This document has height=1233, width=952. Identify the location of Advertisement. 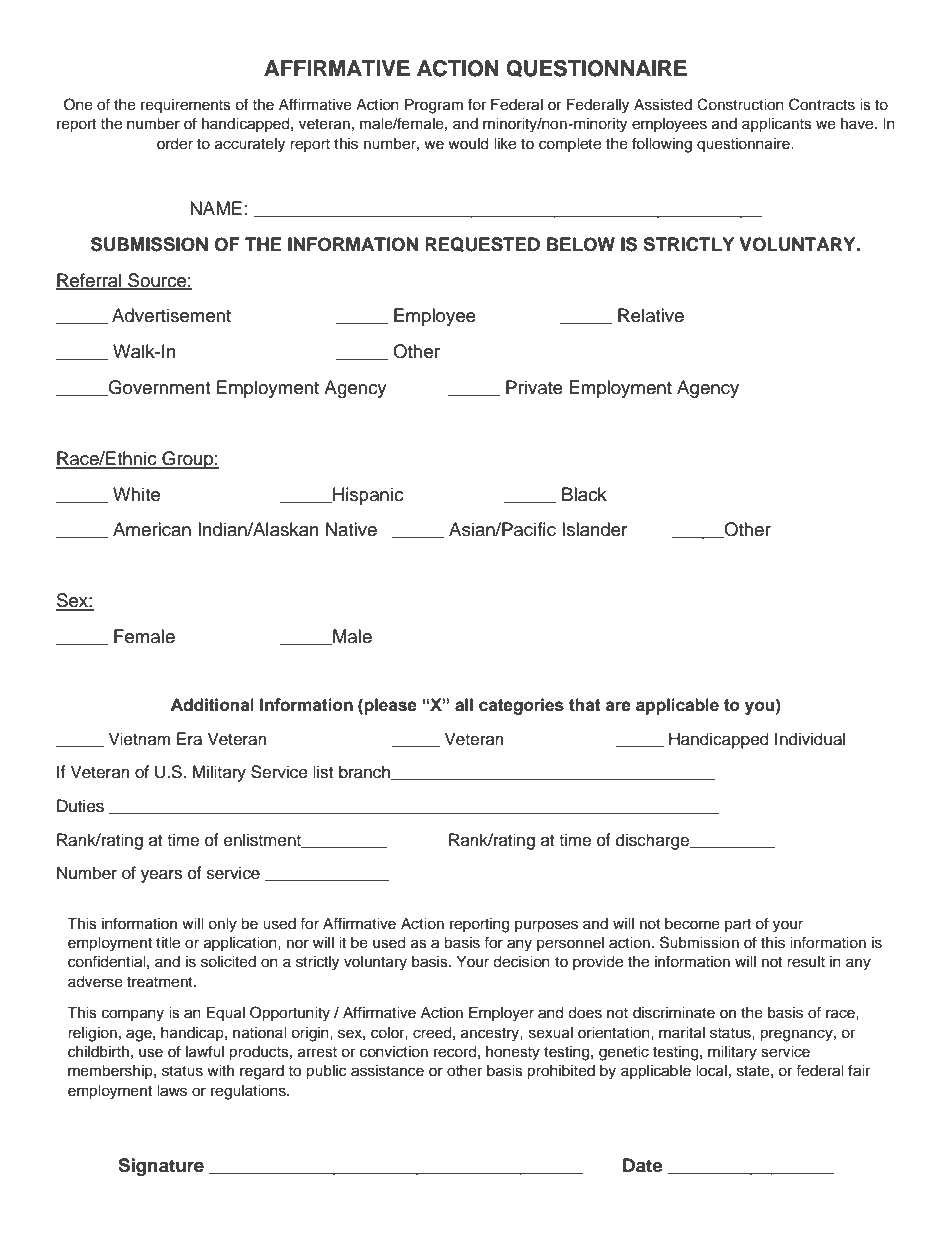
(171, 315).
